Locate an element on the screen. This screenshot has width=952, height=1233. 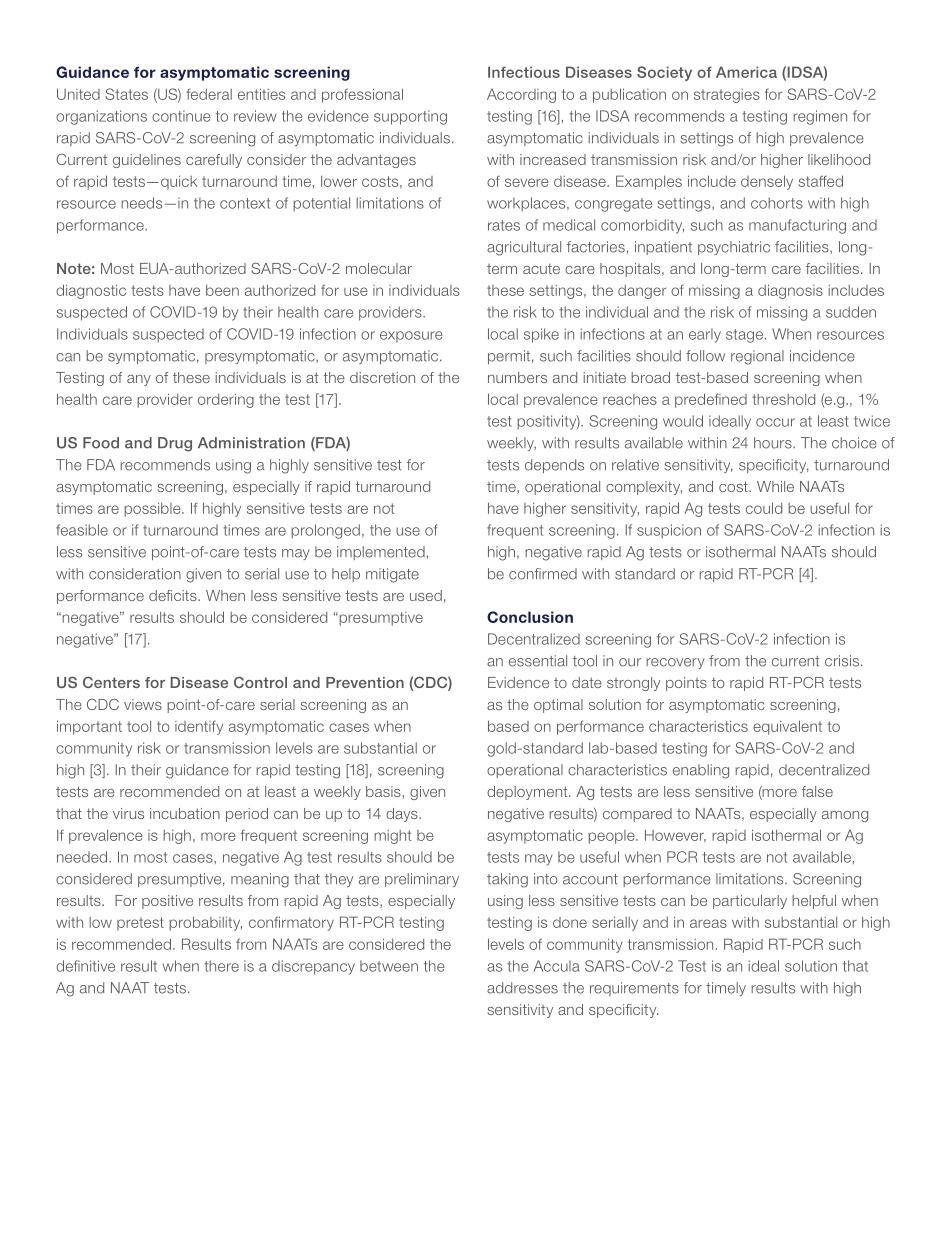
there is located at coordinates (221, 966).
